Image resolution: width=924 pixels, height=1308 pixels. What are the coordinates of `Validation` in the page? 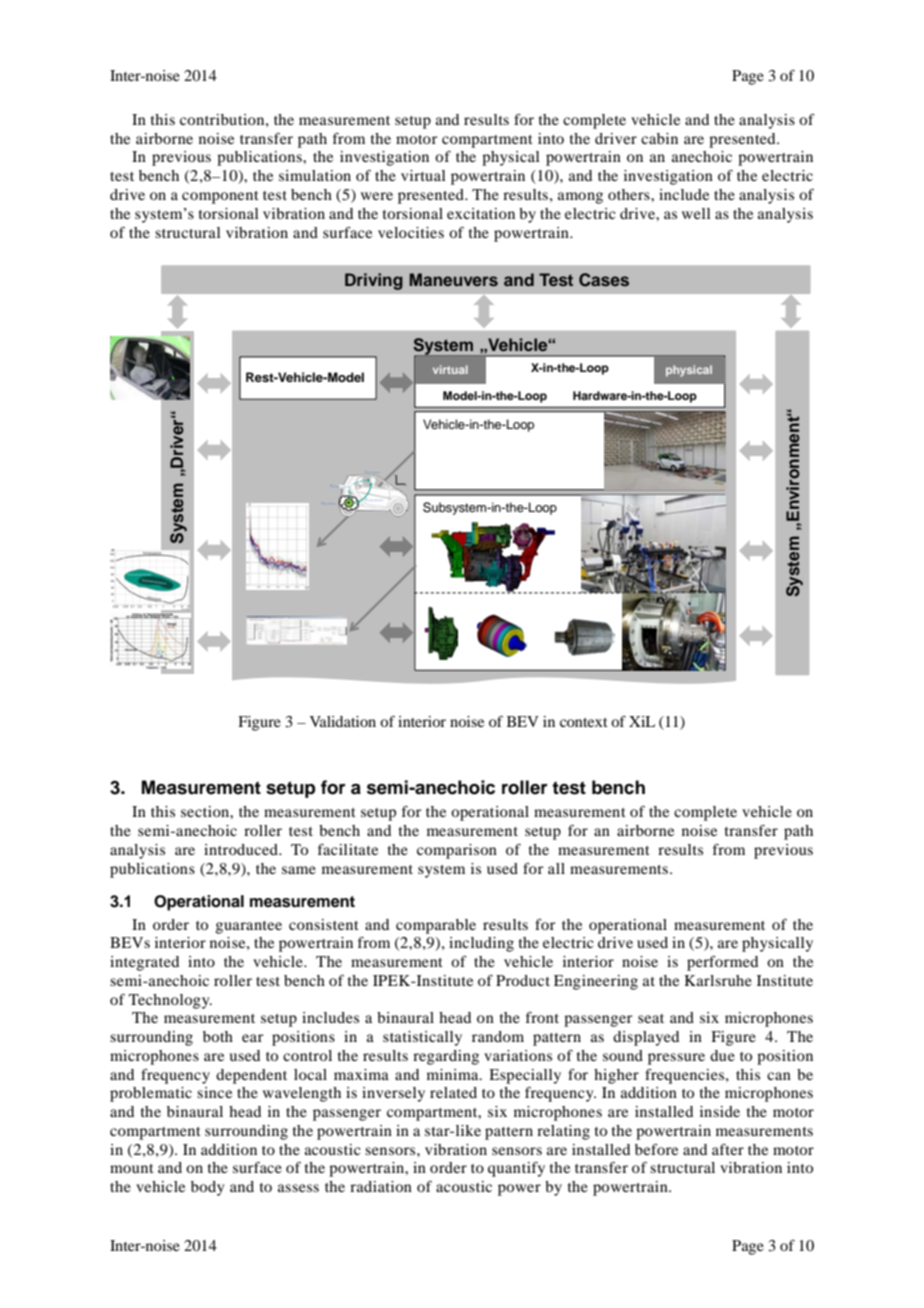 It's located at (343, 721).
